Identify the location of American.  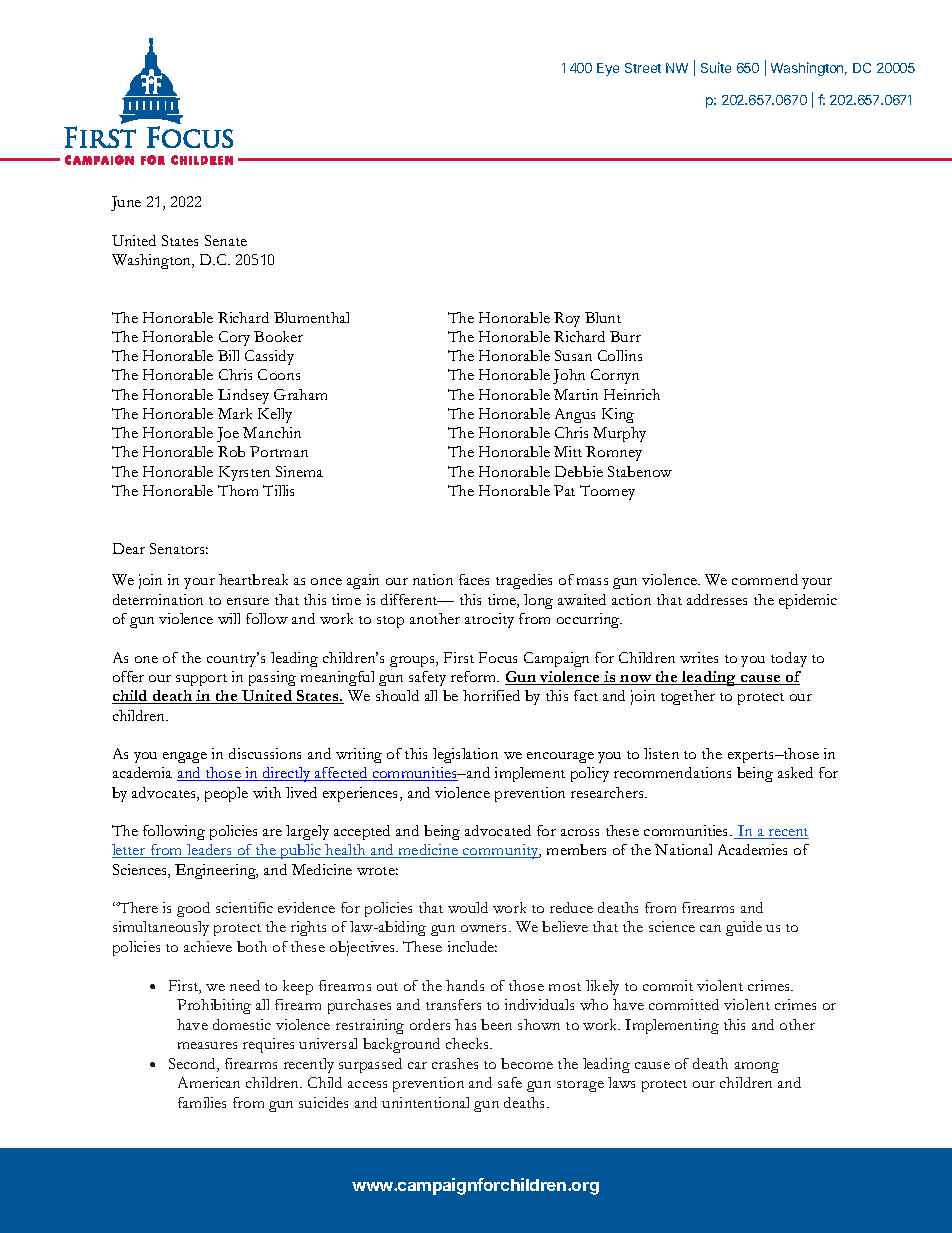
(209, 1082).
